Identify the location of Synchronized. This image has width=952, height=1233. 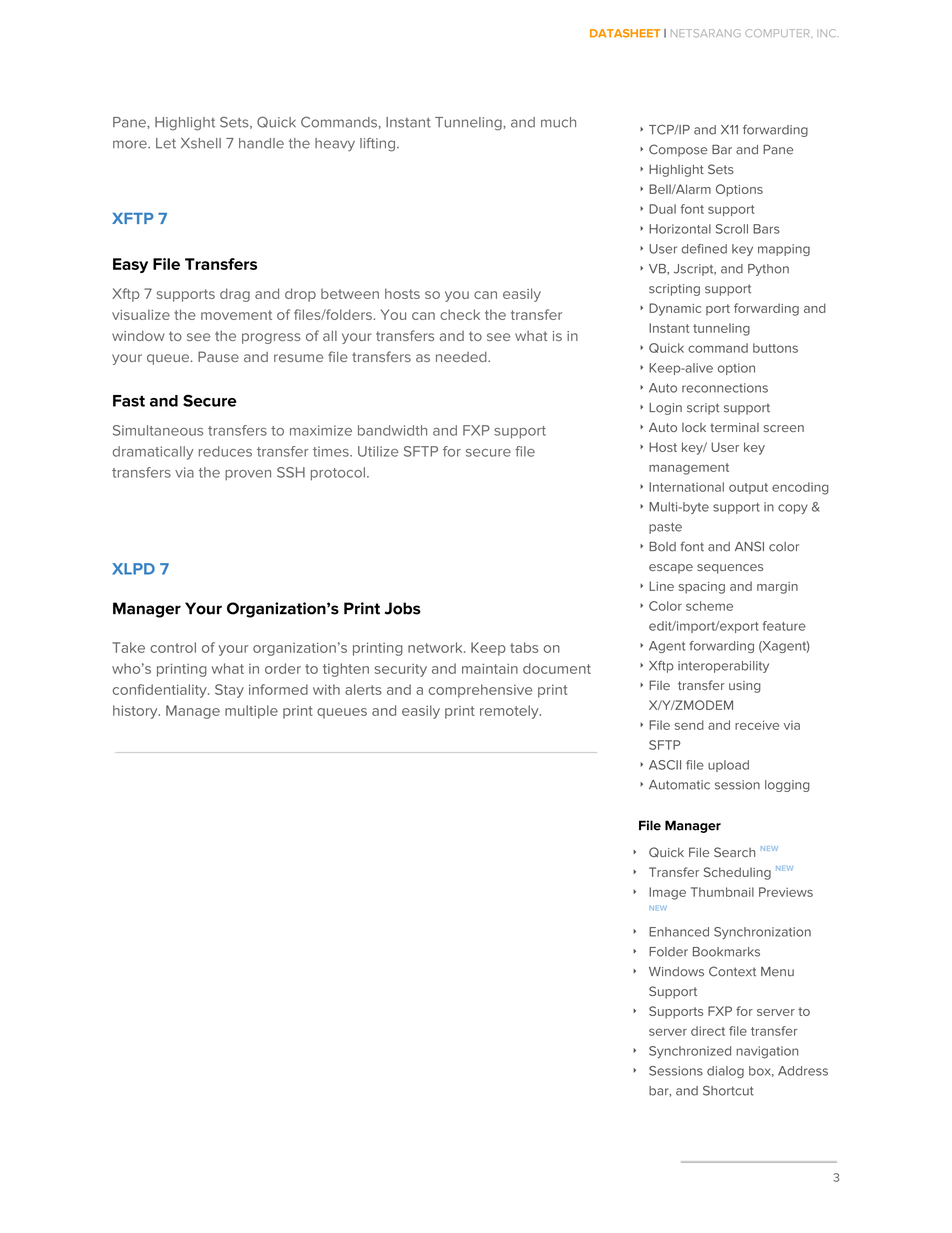
(690, 1052).
